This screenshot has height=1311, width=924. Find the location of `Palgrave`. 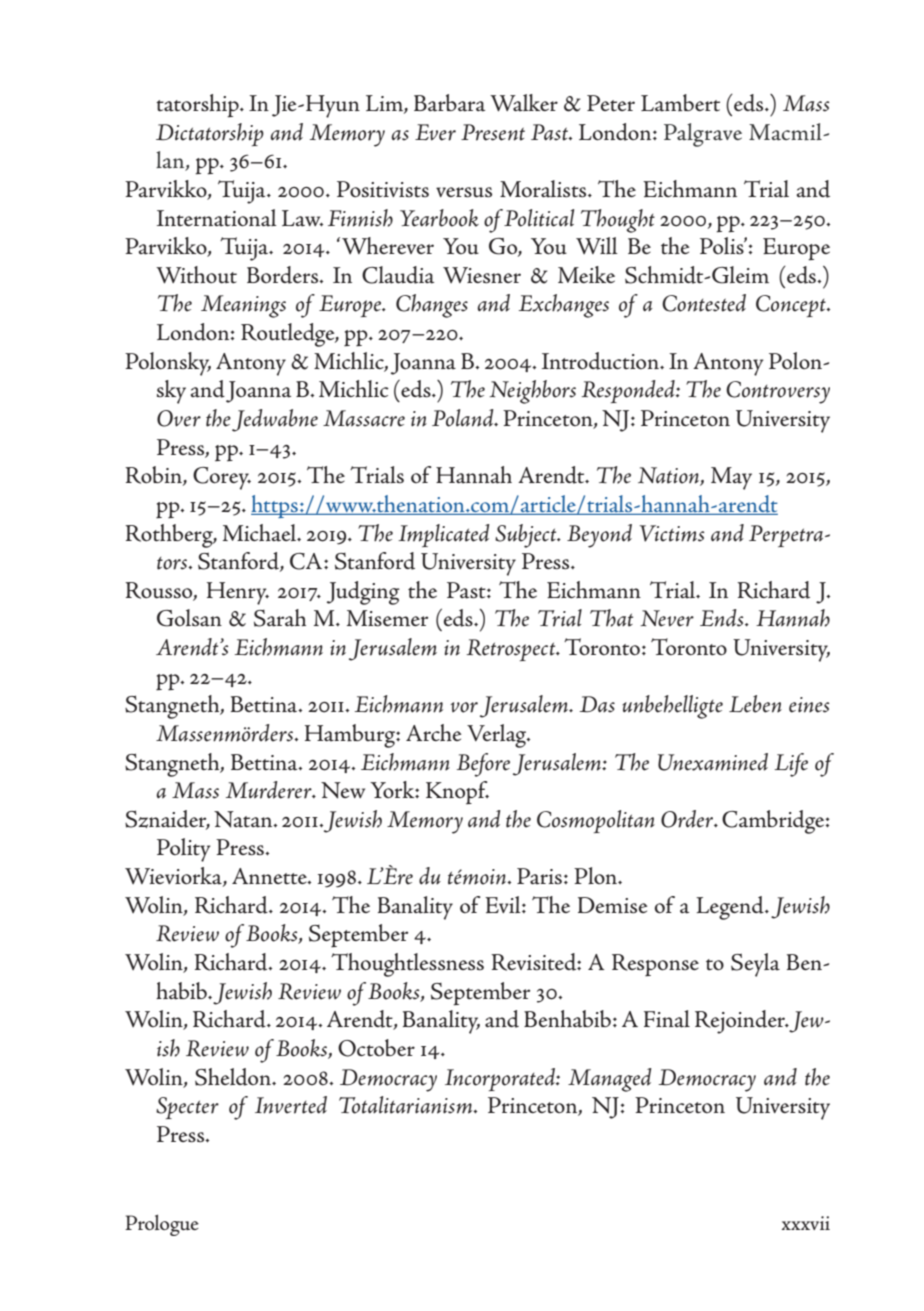

Palgrave is located at coordinates (703, 135).
